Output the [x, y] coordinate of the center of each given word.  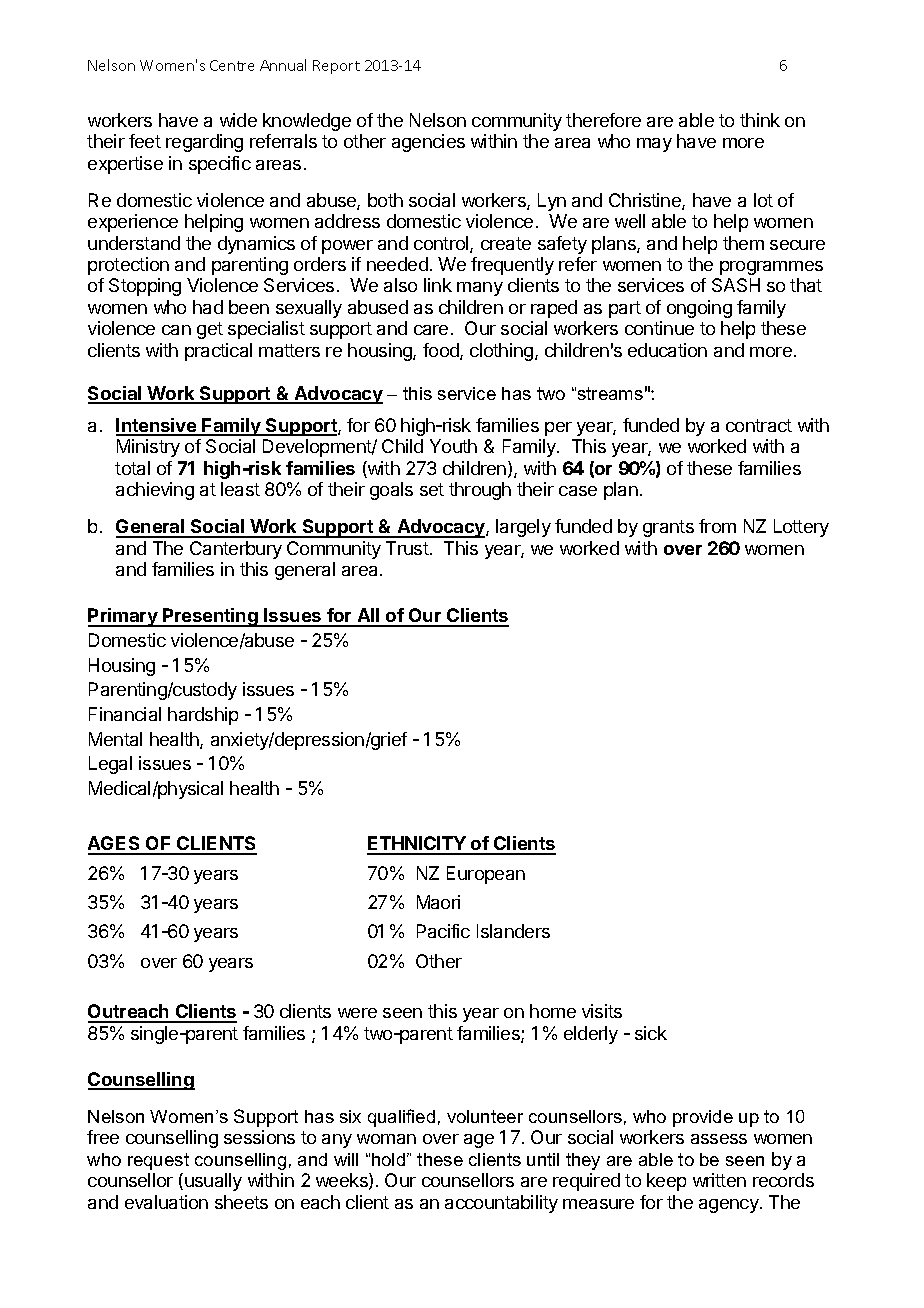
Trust [407, 548]
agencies [428, 143]
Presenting [210, 617]
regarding [204, 143]
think [760, 120]
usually [213, 1182]
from [717, 526]
